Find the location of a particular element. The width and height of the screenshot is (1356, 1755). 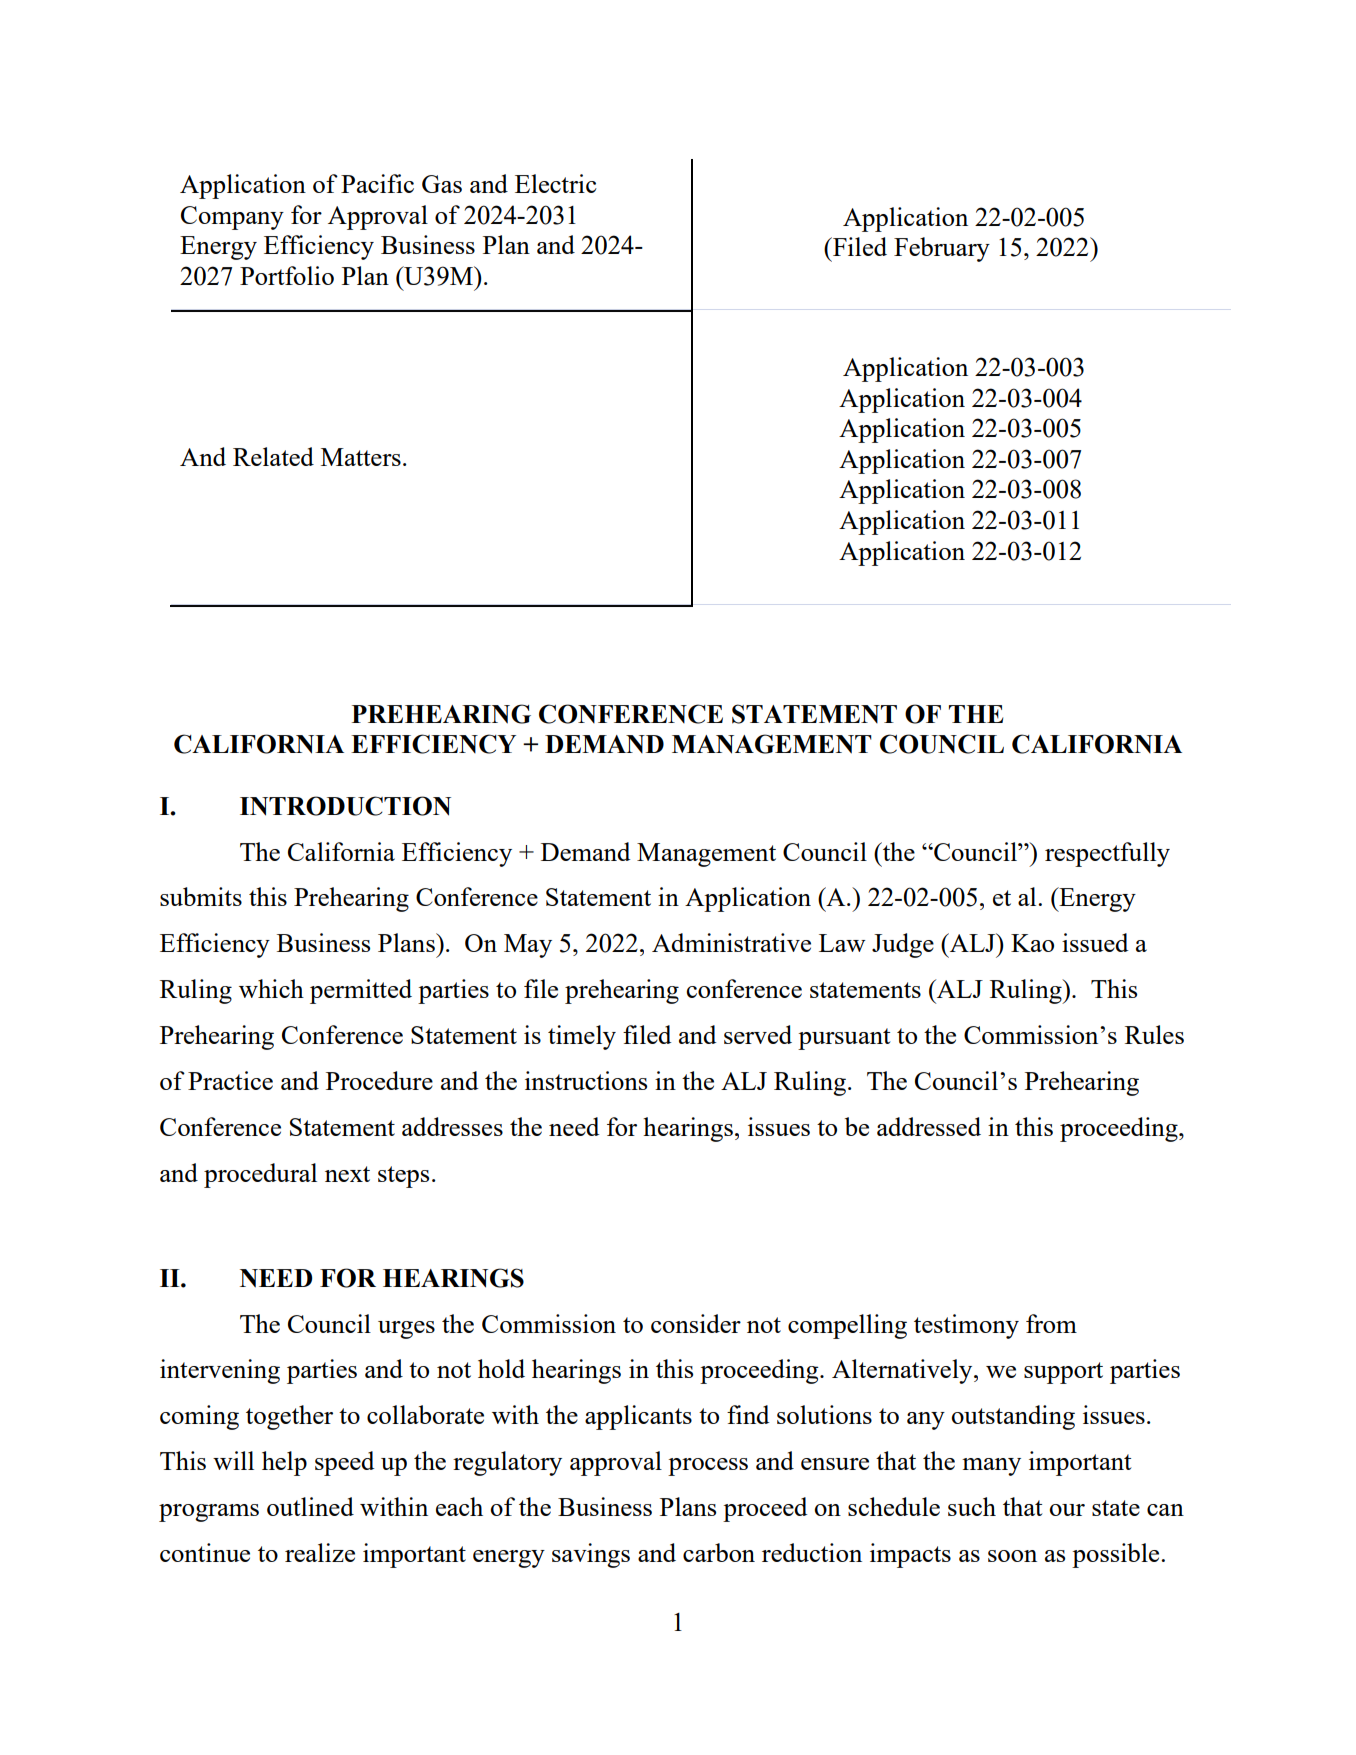

Portfolio is located at coordinates (287, 275).
